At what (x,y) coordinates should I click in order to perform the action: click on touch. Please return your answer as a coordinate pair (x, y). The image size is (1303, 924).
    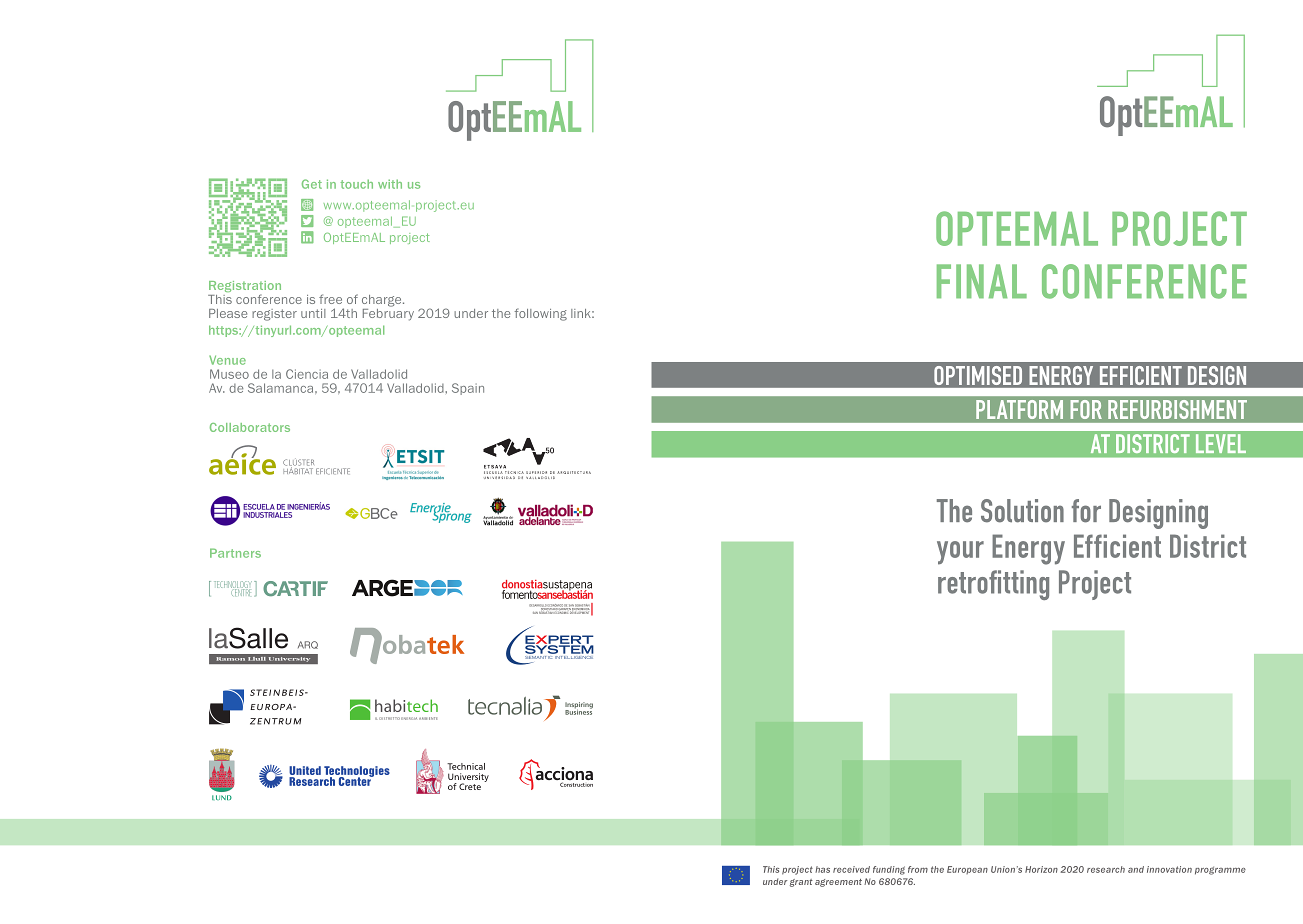
    Looking at the image, I should click on (357, 184).
